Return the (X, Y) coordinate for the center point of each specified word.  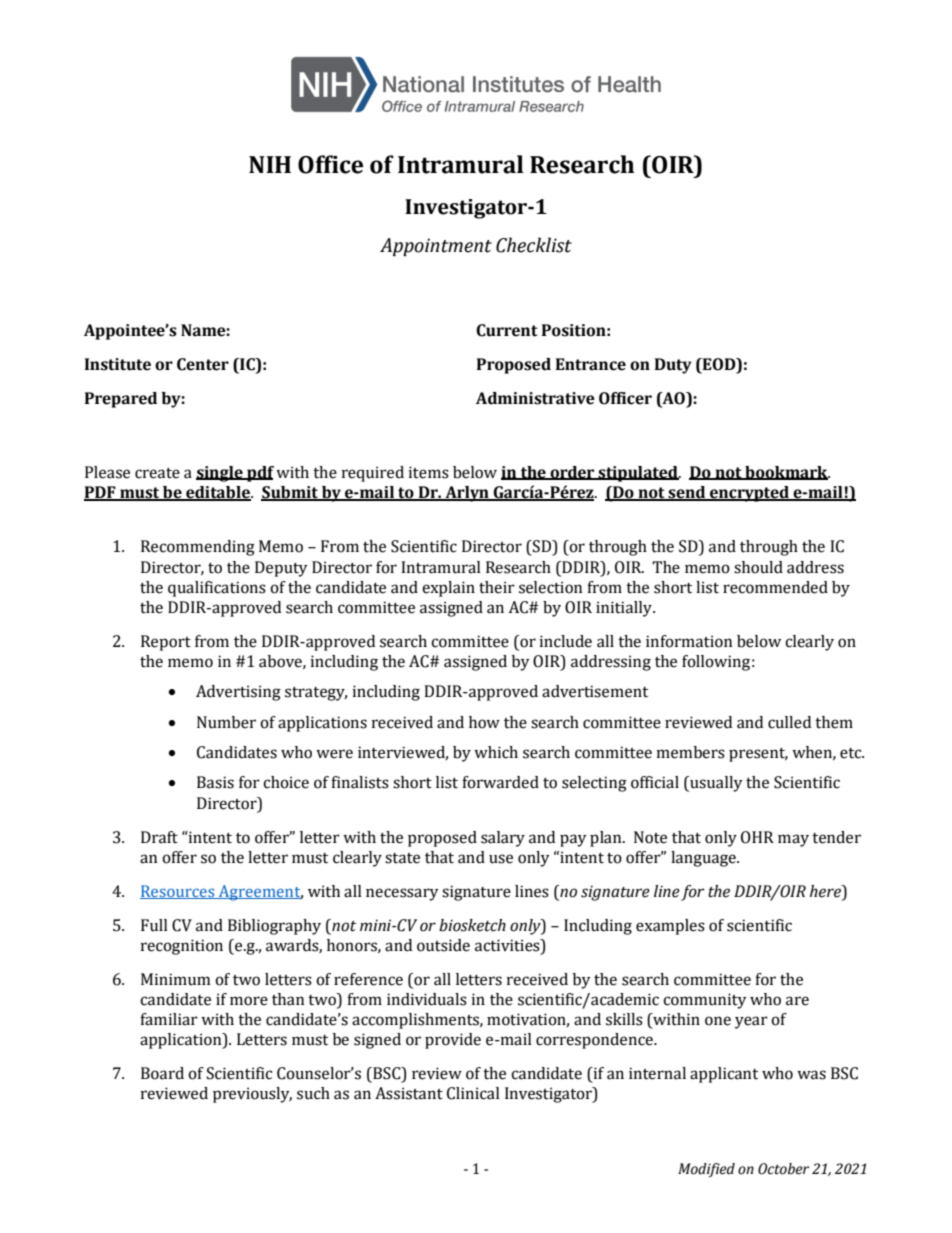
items (429, 472)
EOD (719, 364)
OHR (757, 837)
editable (218, 493)
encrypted (749, 494)
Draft (159, 837)
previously (252, 1095)
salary (503, 839)
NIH (270, 164)
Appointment (436, 247)
